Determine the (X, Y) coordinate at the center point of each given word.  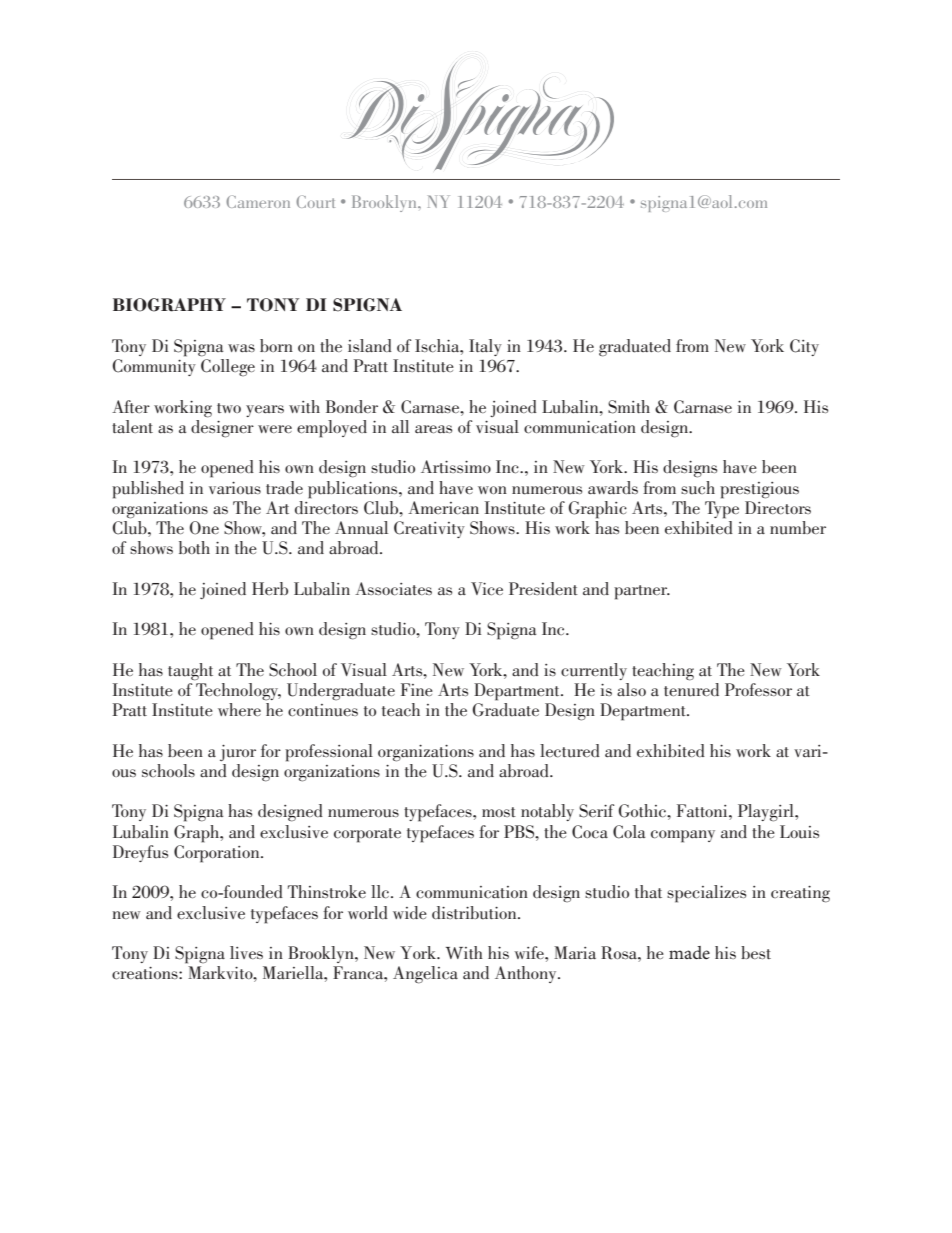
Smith (629, 407)
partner (642, 592)
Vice (487, 589)
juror (238, 753)
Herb (270, 588)
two (229, 408)
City (804, 347)
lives (246, 952)
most (499, 812)
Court (315, 201)
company (683, 836)
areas (433, 429)
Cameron (258, 201)
